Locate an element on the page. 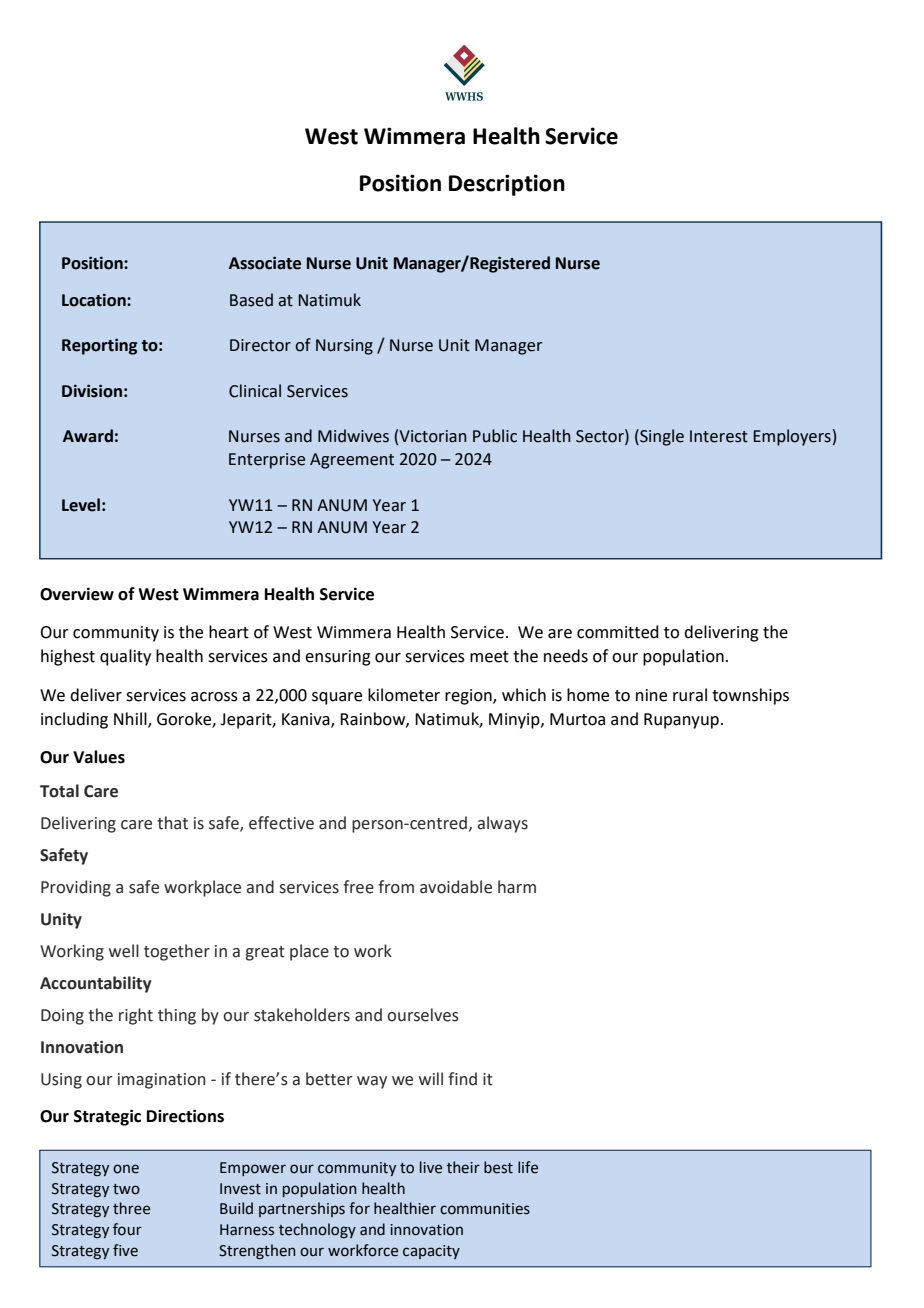 The width and height of the document is (924, 1308). meet is located at coordinates (489, 657).
